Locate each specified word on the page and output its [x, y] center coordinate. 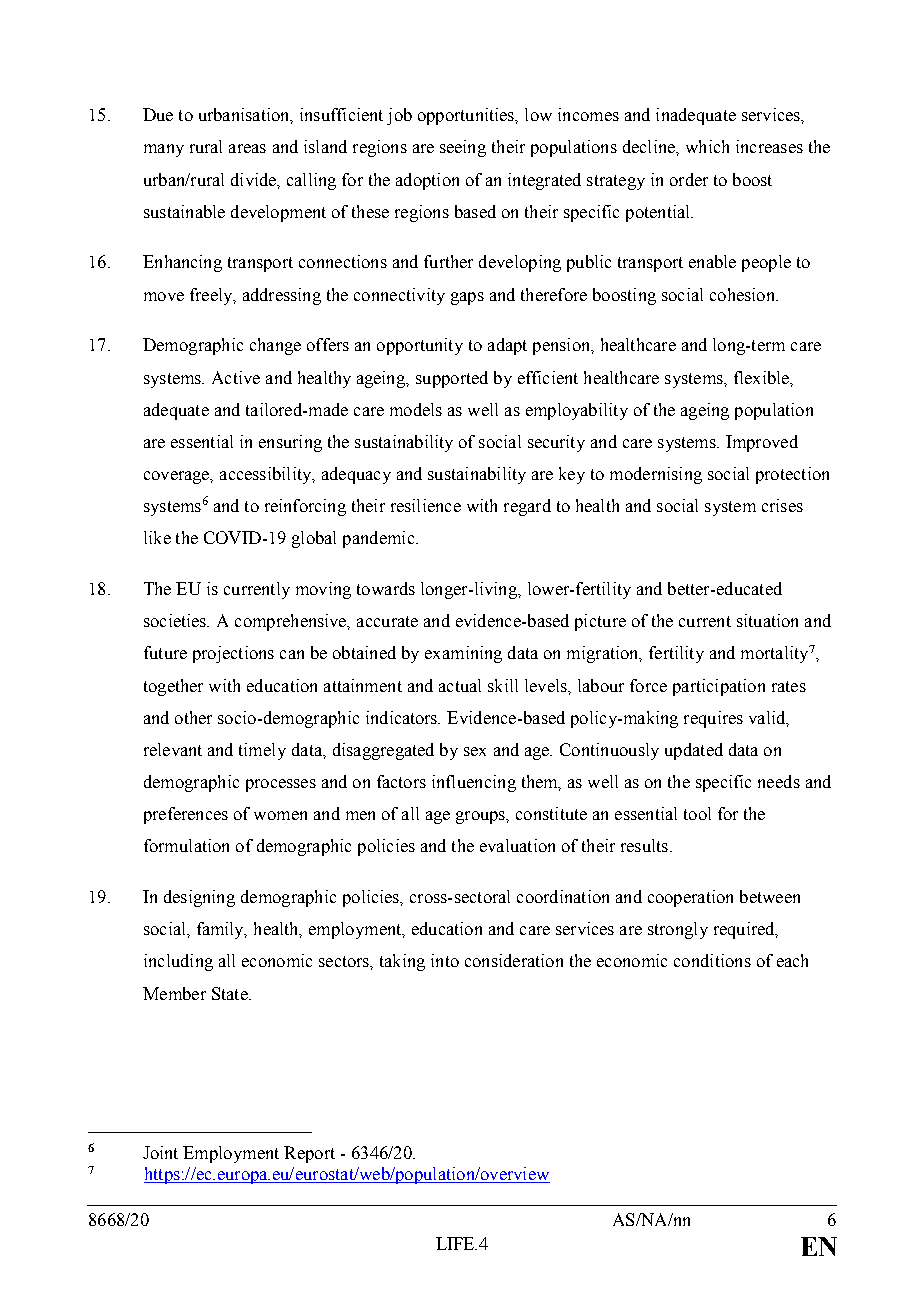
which [707, 146]
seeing [463, 148]
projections [233, 654]
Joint [160, 1152]
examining [463, 654]
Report [309, 1154]
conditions [712, 960]
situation [767, 620]
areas [247, 148]
